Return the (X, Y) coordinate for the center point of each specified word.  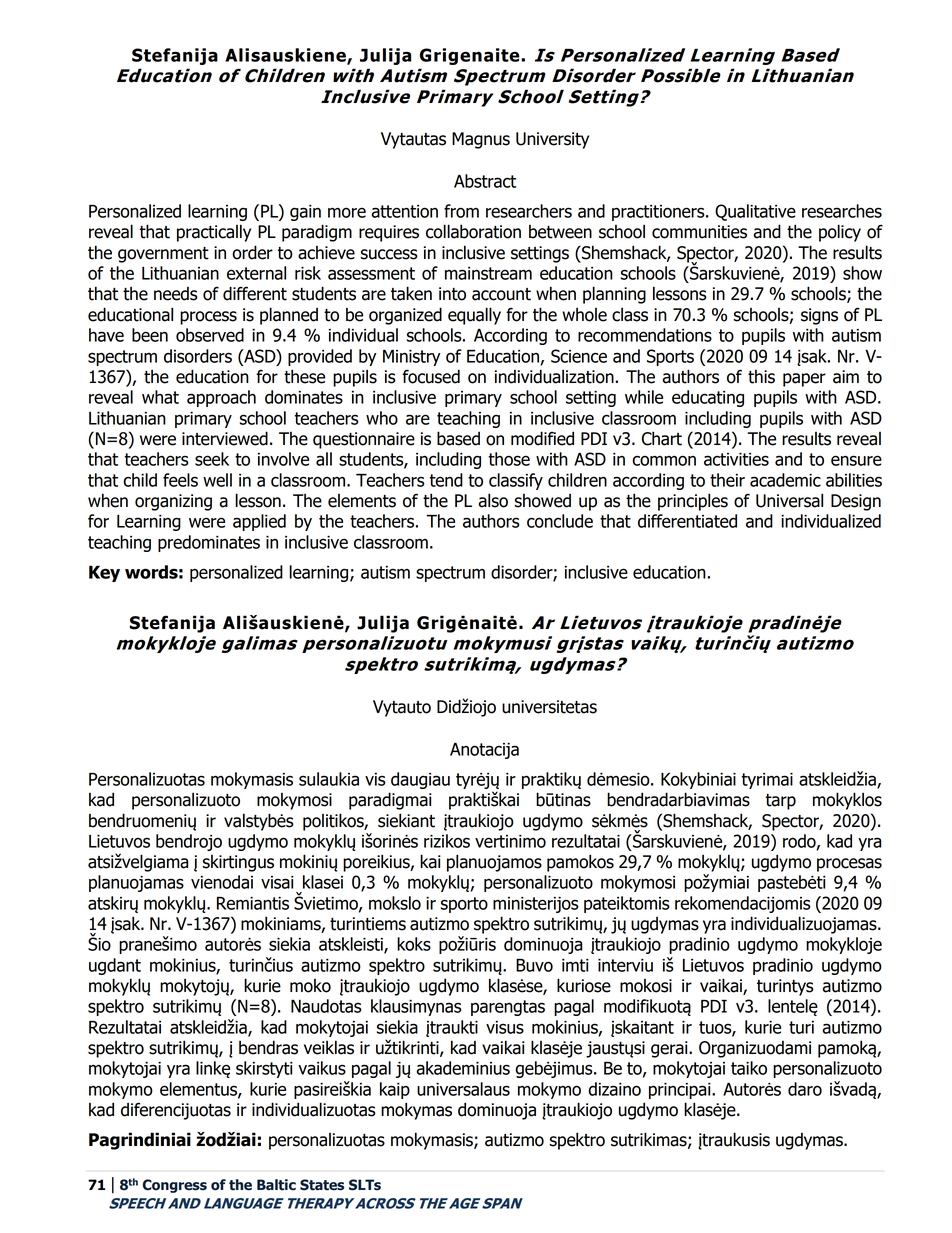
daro (805, 1089)
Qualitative (755, 212)
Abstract (485, 181)
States (322, 1185)
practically (214, 233)
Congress (174, 1186)
